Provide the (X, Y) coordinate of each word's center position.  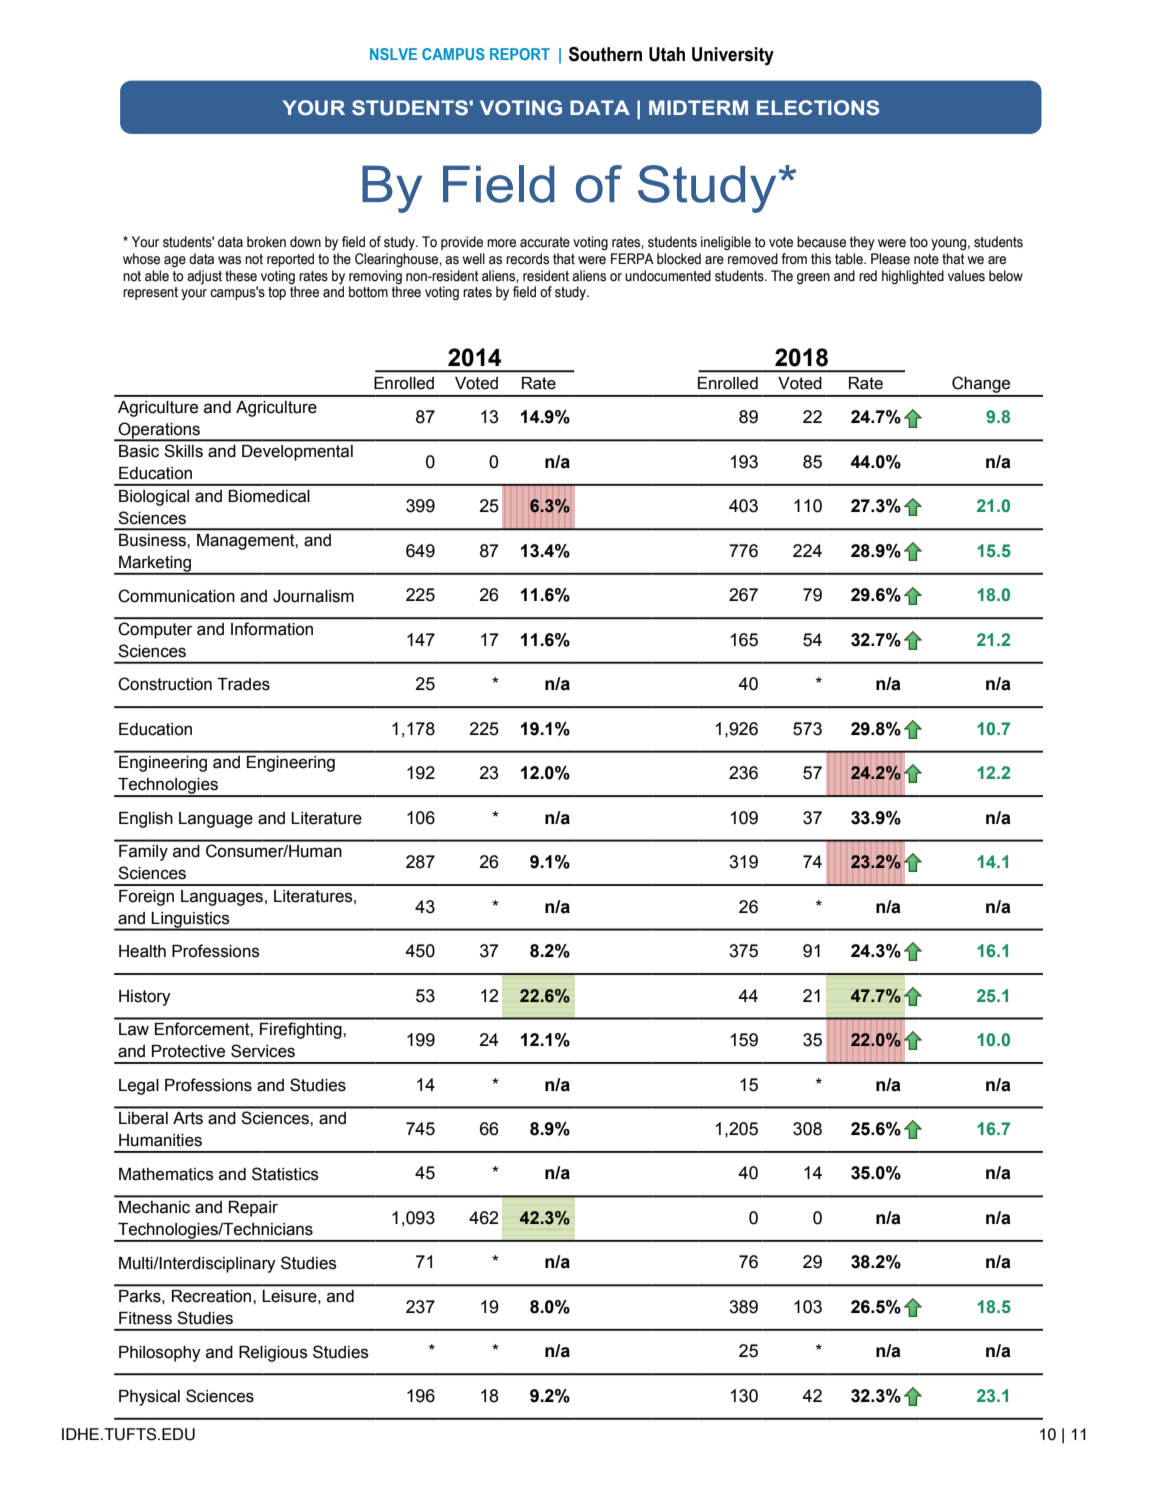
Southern (605, 54)
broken (266, 242)
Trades (243, 684)
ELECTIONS (818, 108)
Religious (273, 1354)
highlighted (913, 277)
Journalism (313, 596)
